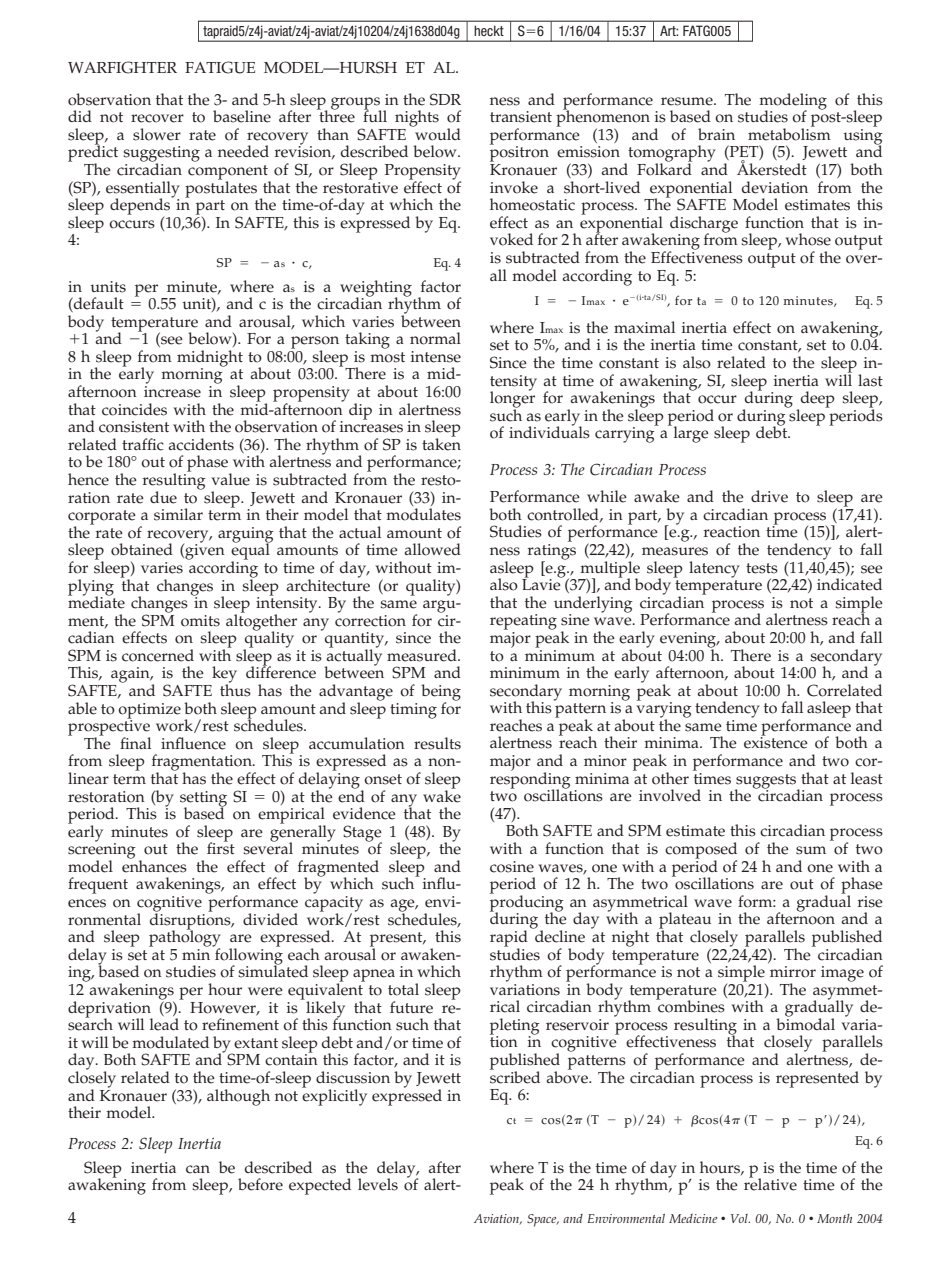  Describe the element at coordinates (762, 568) in the page. I see `tests` at that location.
